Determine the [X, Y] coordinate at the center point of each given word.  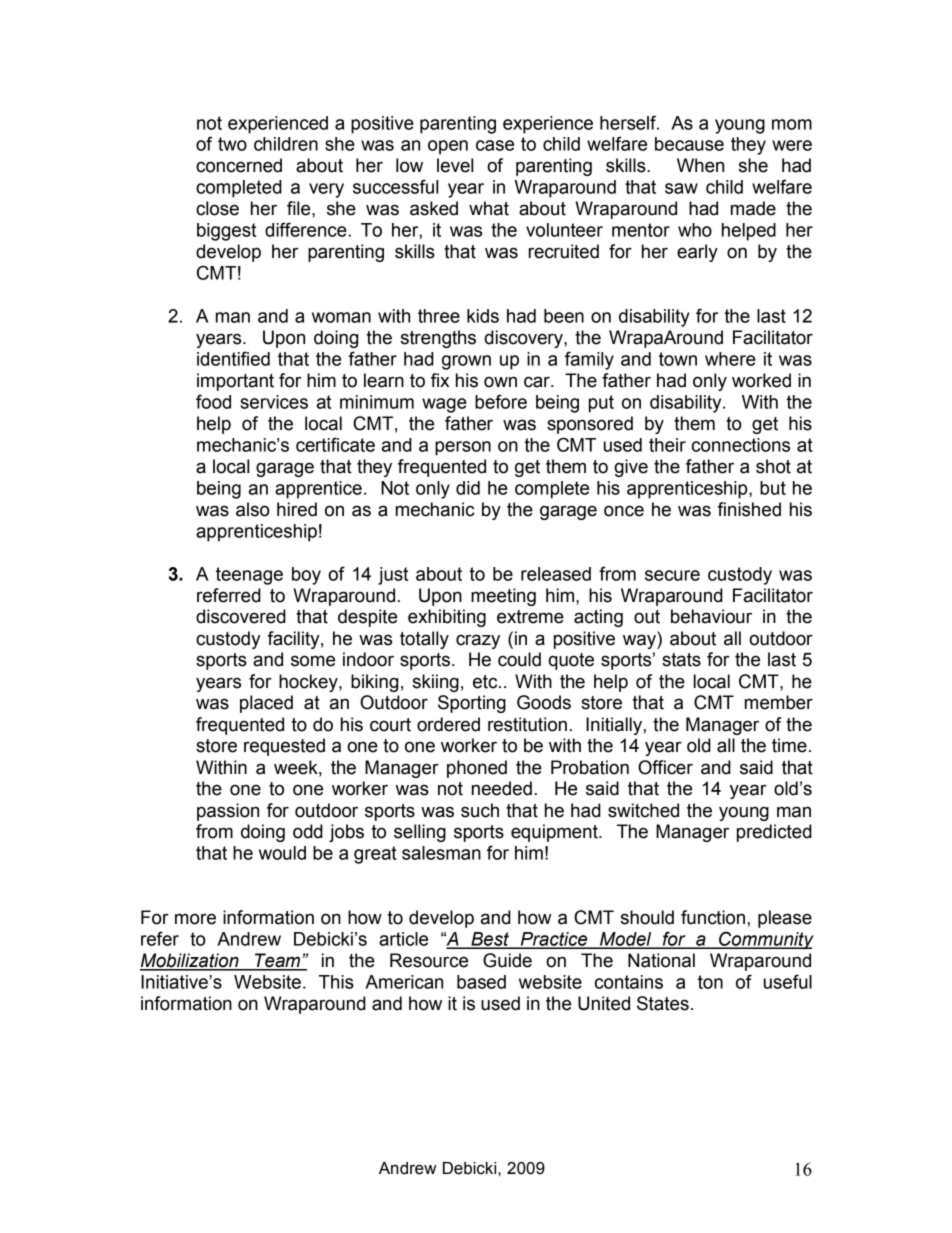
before [501, 401]
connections [741, 445]
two [232, 144]
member [779, 702]
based [481, 982]
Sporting [472, 704]
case [495, 145]
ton [710, 982]
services [274, 402]
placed [266, 704]
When [700, 165]
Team [278, 961]
